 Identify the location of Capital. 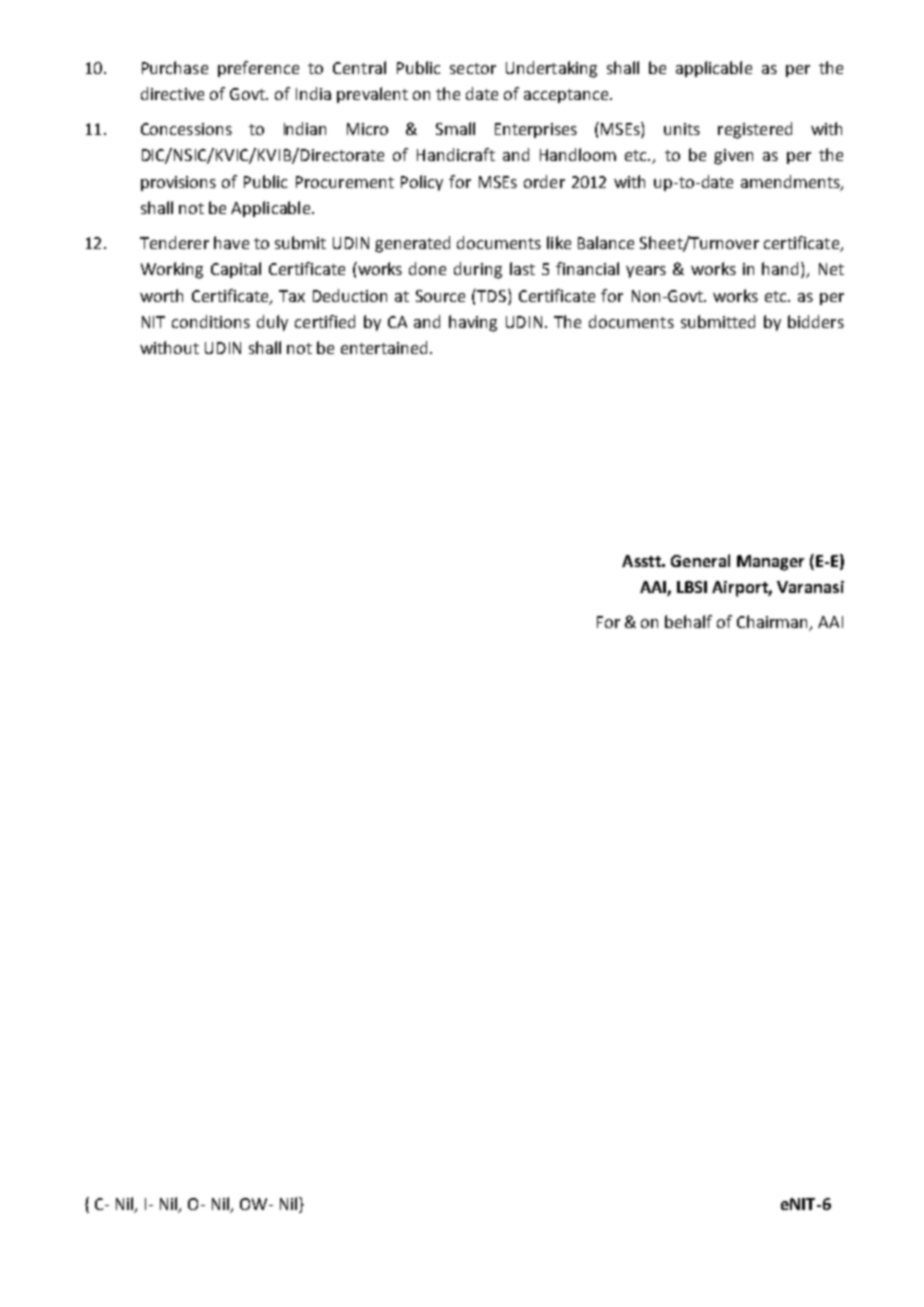
(236, 270).
